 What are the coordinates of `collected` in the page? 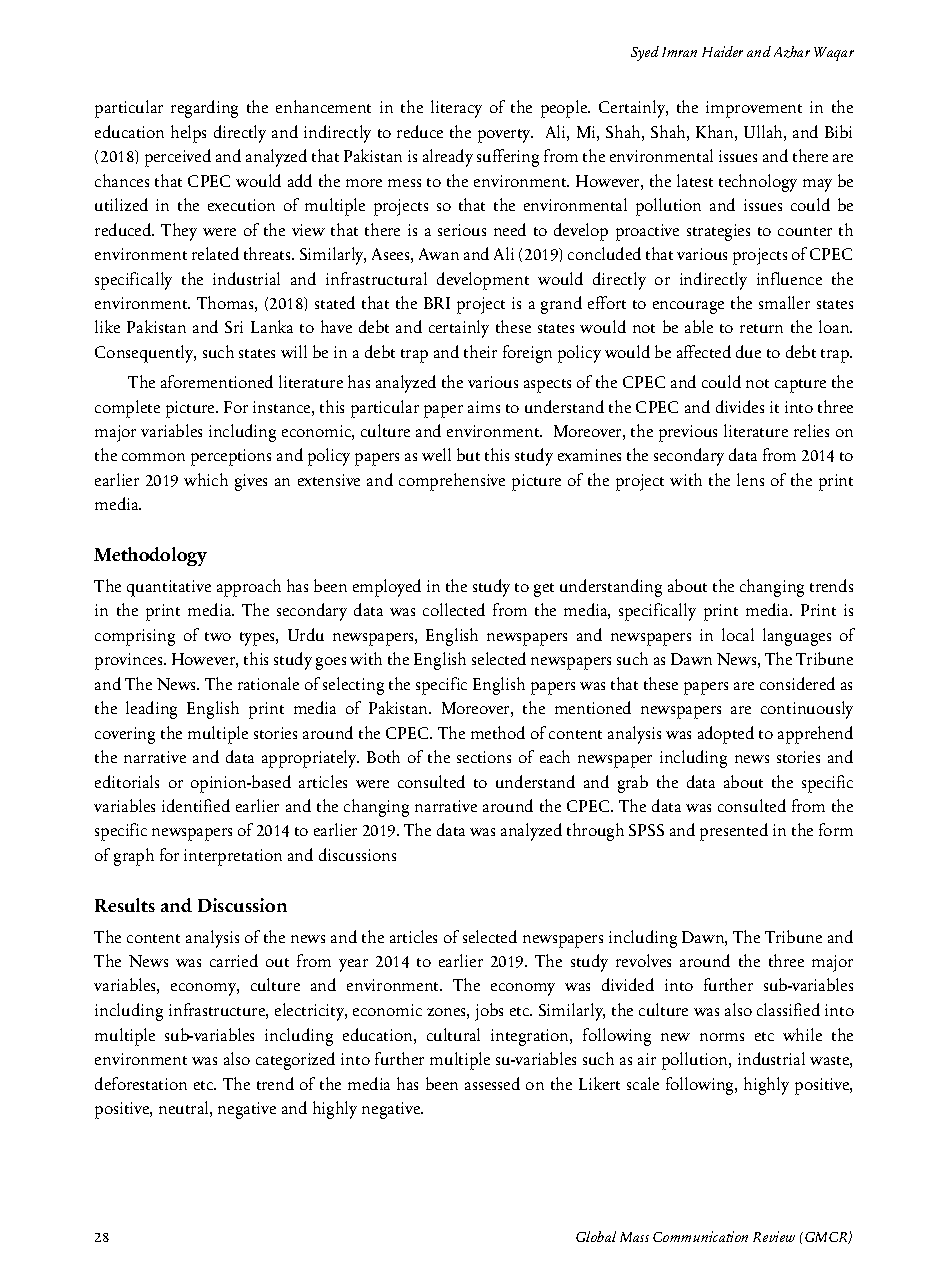 It's located at (454, 609).
